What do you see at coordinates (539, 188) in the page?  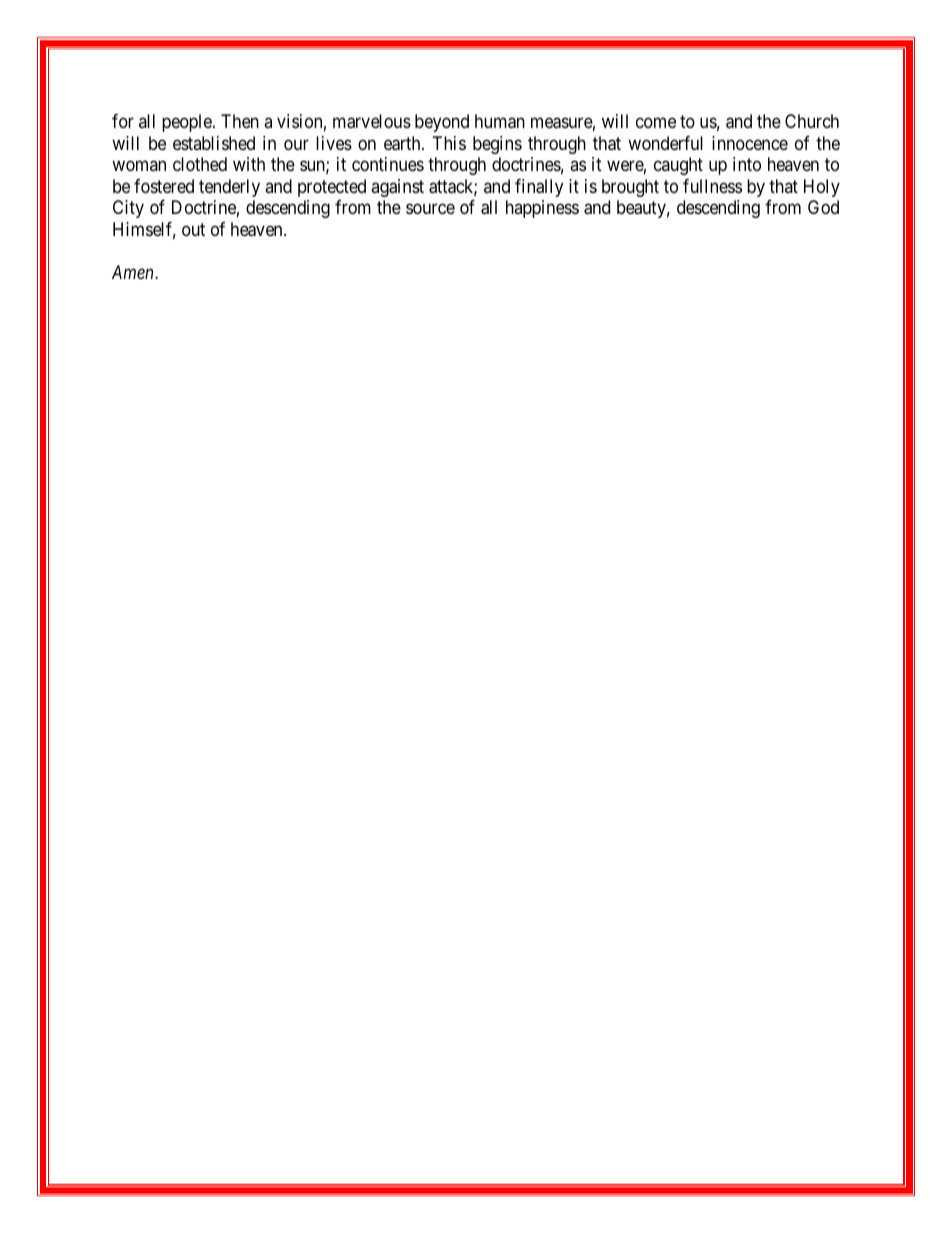 I see `finally` at bounding box center [539, 188].
